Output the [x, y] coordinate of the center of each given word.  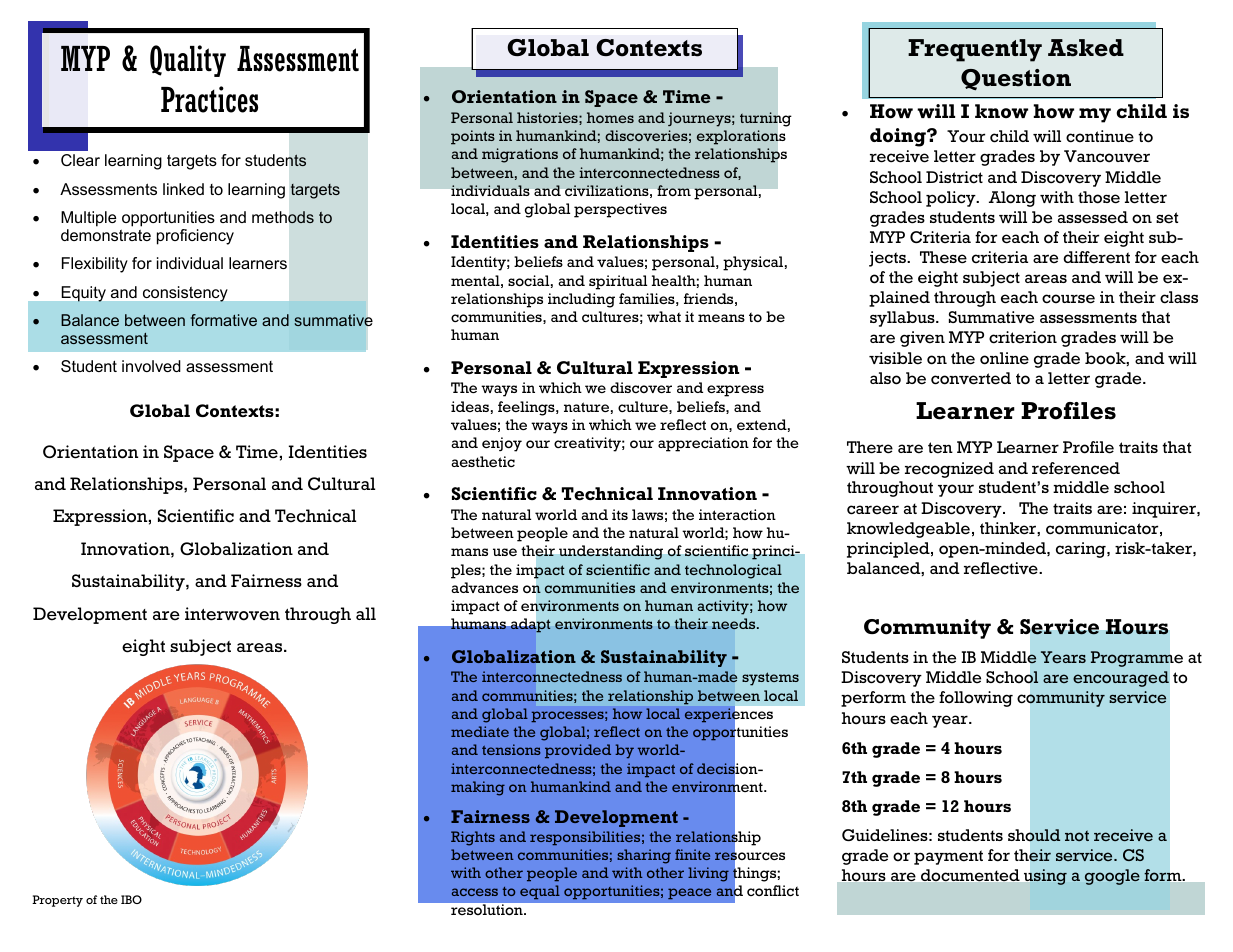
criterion [1023, 337]
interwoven [232, 614]
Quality [188, 61]
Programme [1137, 659]
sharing [644, 856]
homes [610, 117]
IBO [131, 899]
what [664, 316]
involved [151, 366]
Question [1016, 80]
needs [735, 624]
